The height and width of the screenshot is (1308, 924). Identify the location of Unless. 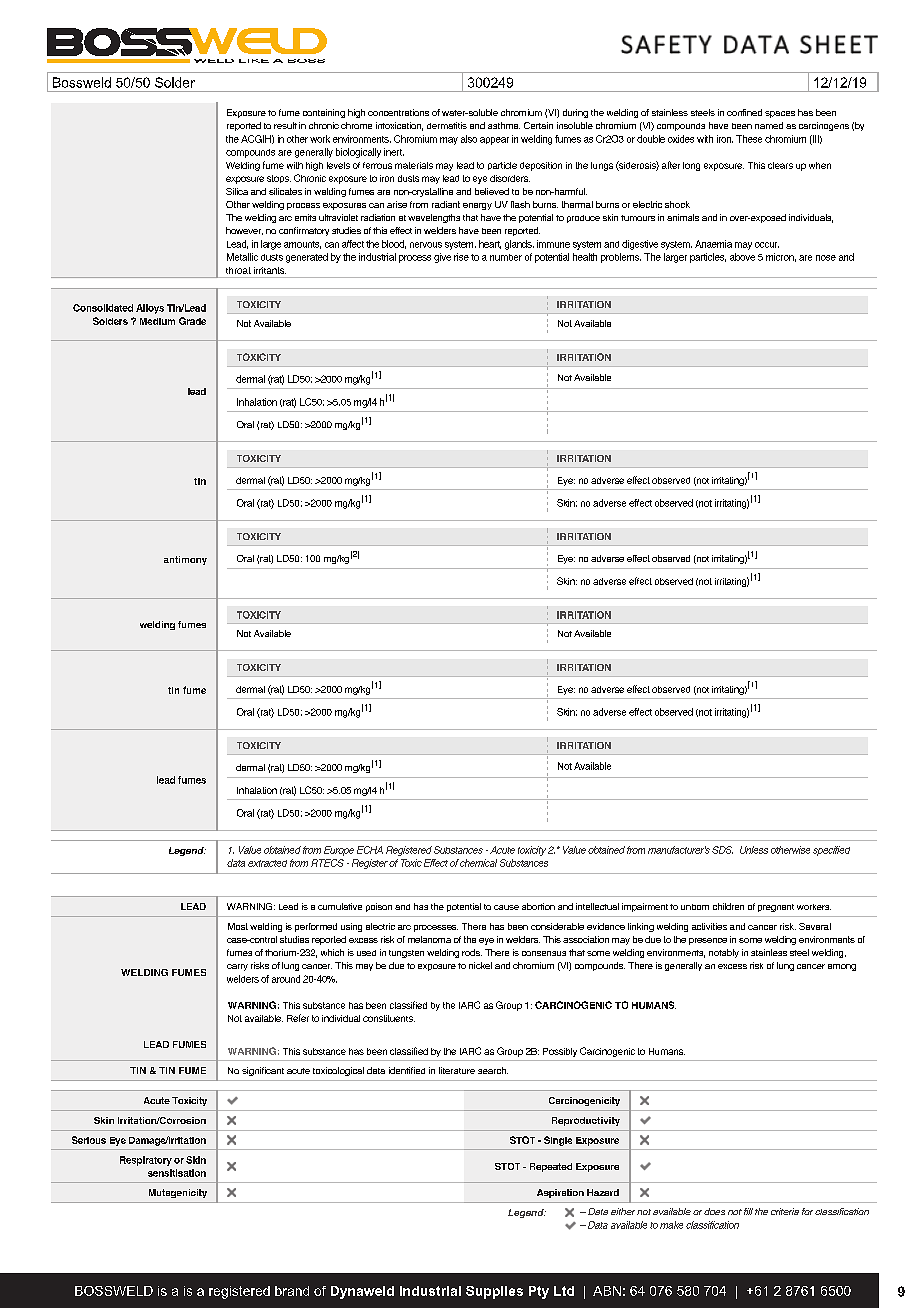
(754, 850).
